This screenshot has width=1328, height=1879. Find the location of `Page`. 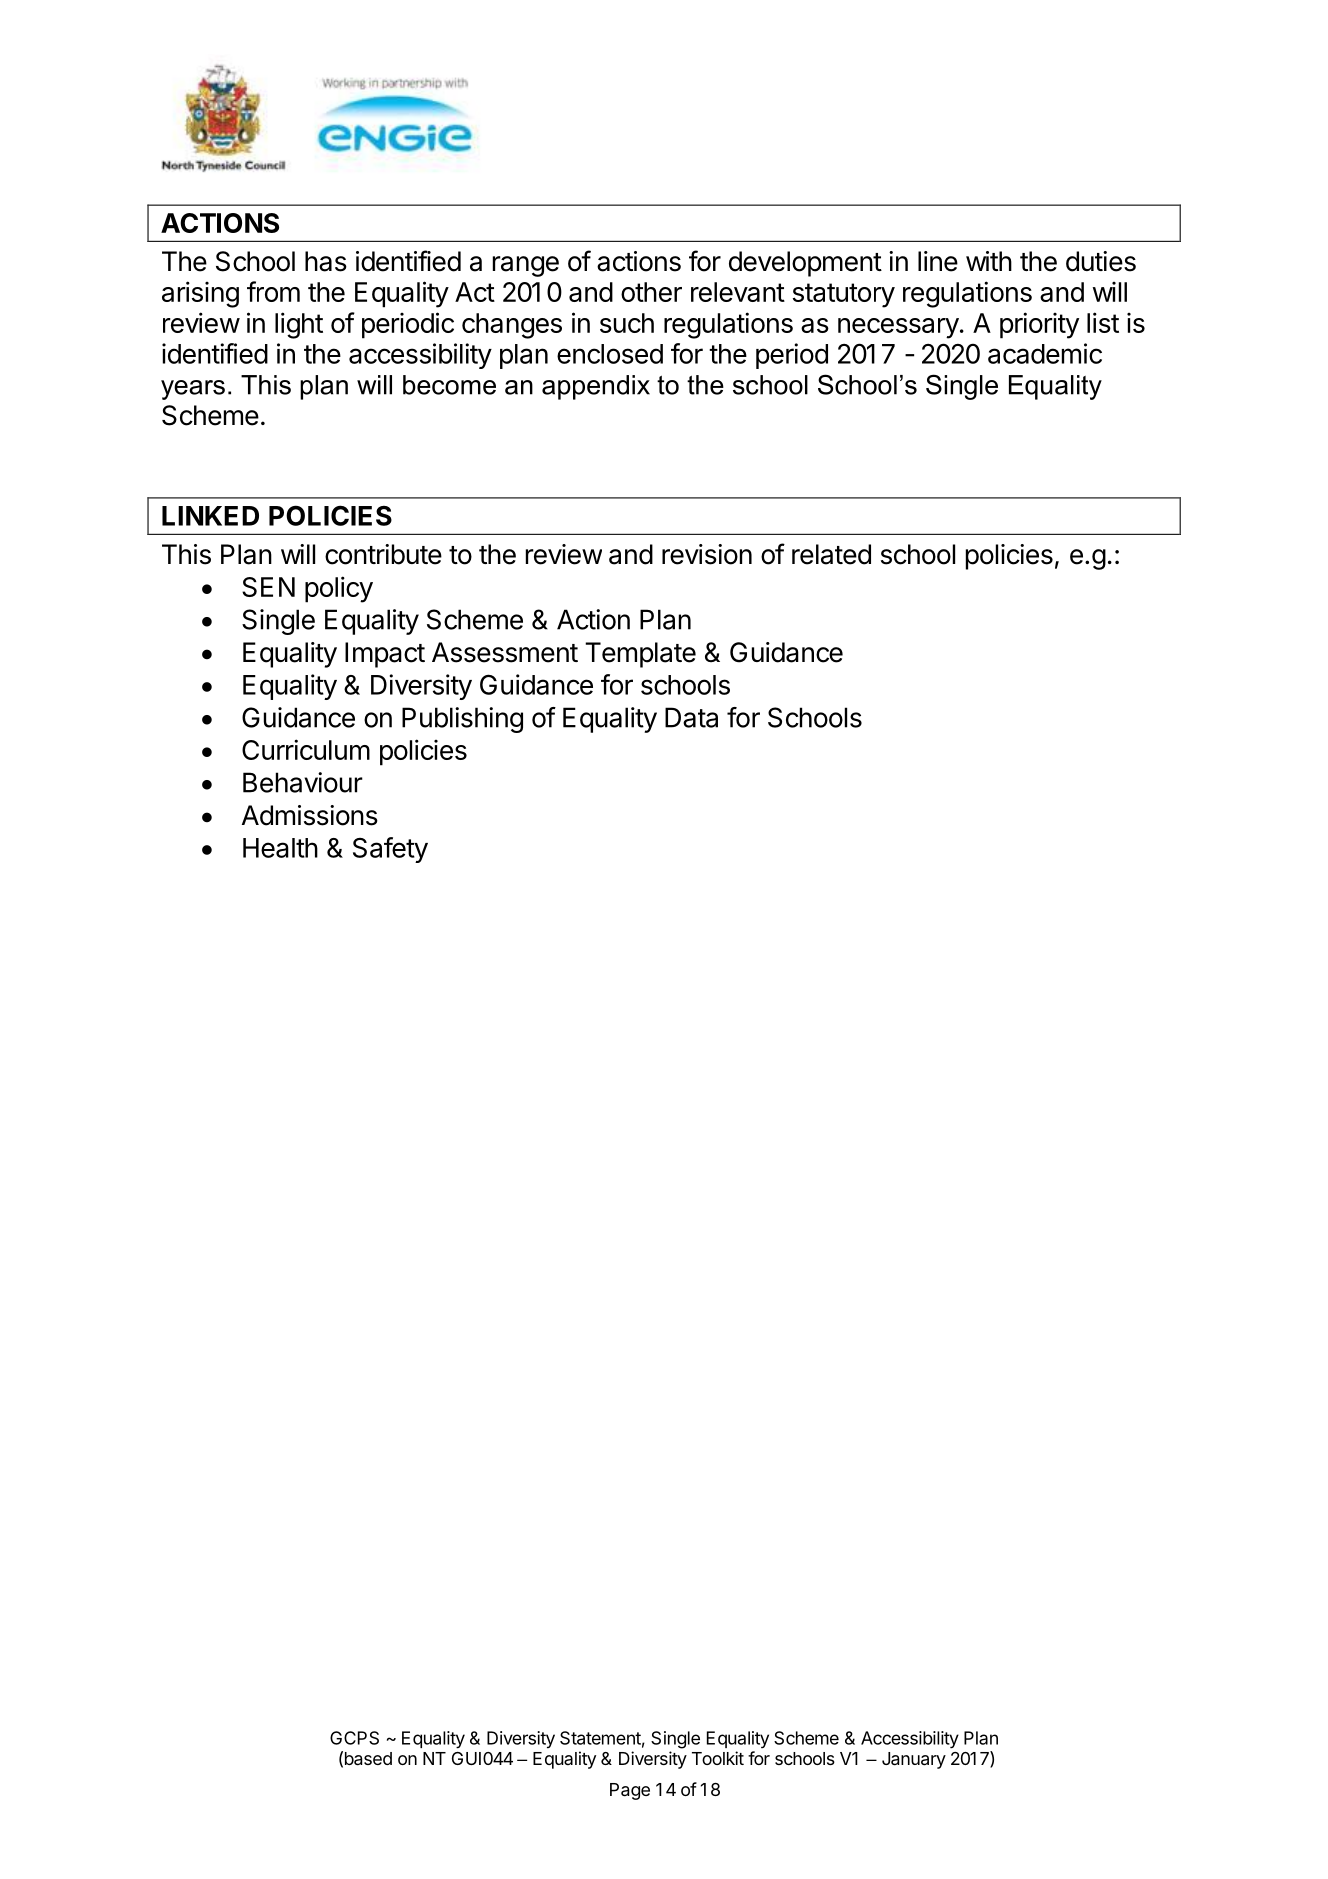

Page is located at coordinates (630, 1791).
